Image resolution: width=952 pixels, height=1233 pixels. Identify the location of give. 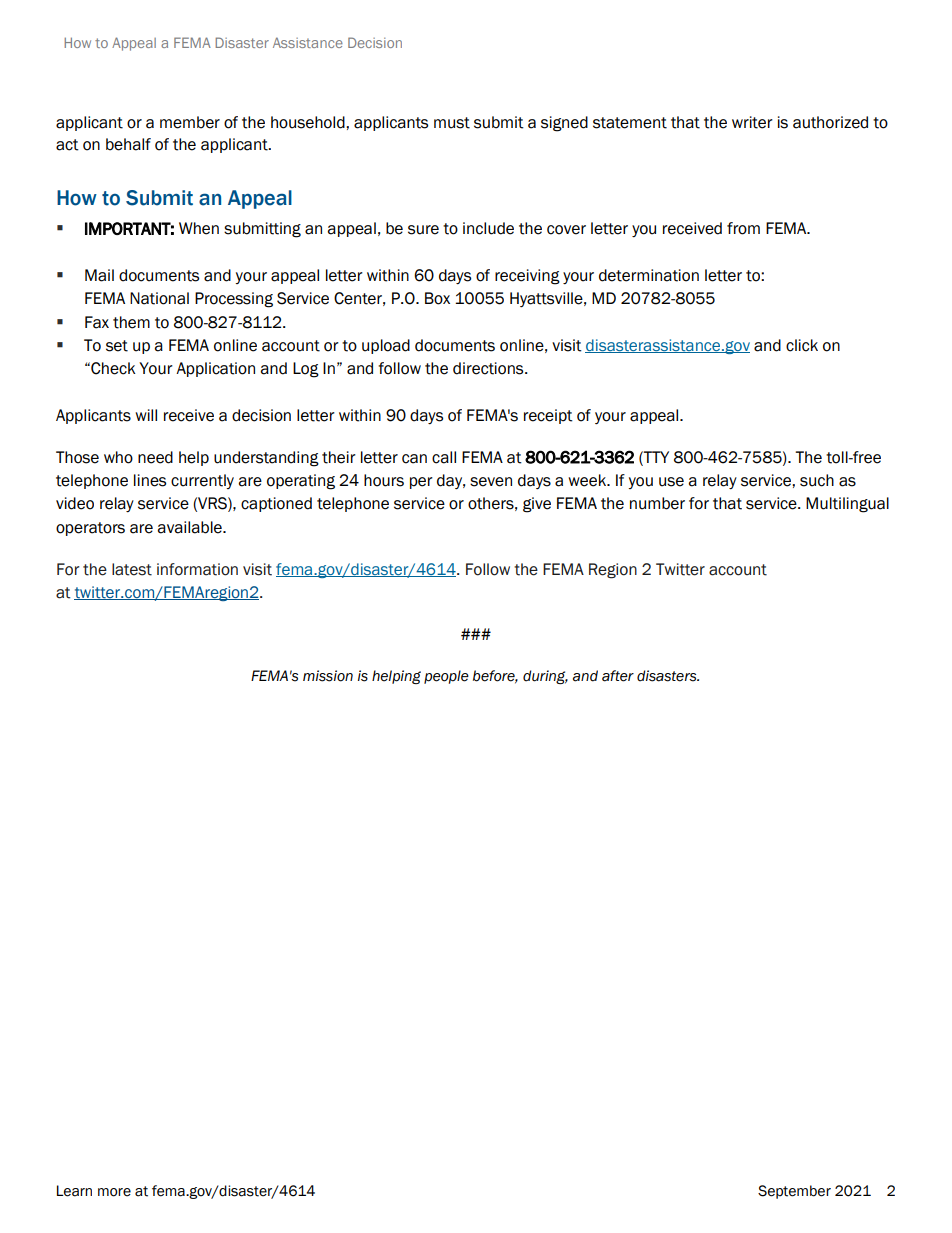
(537, 505).
